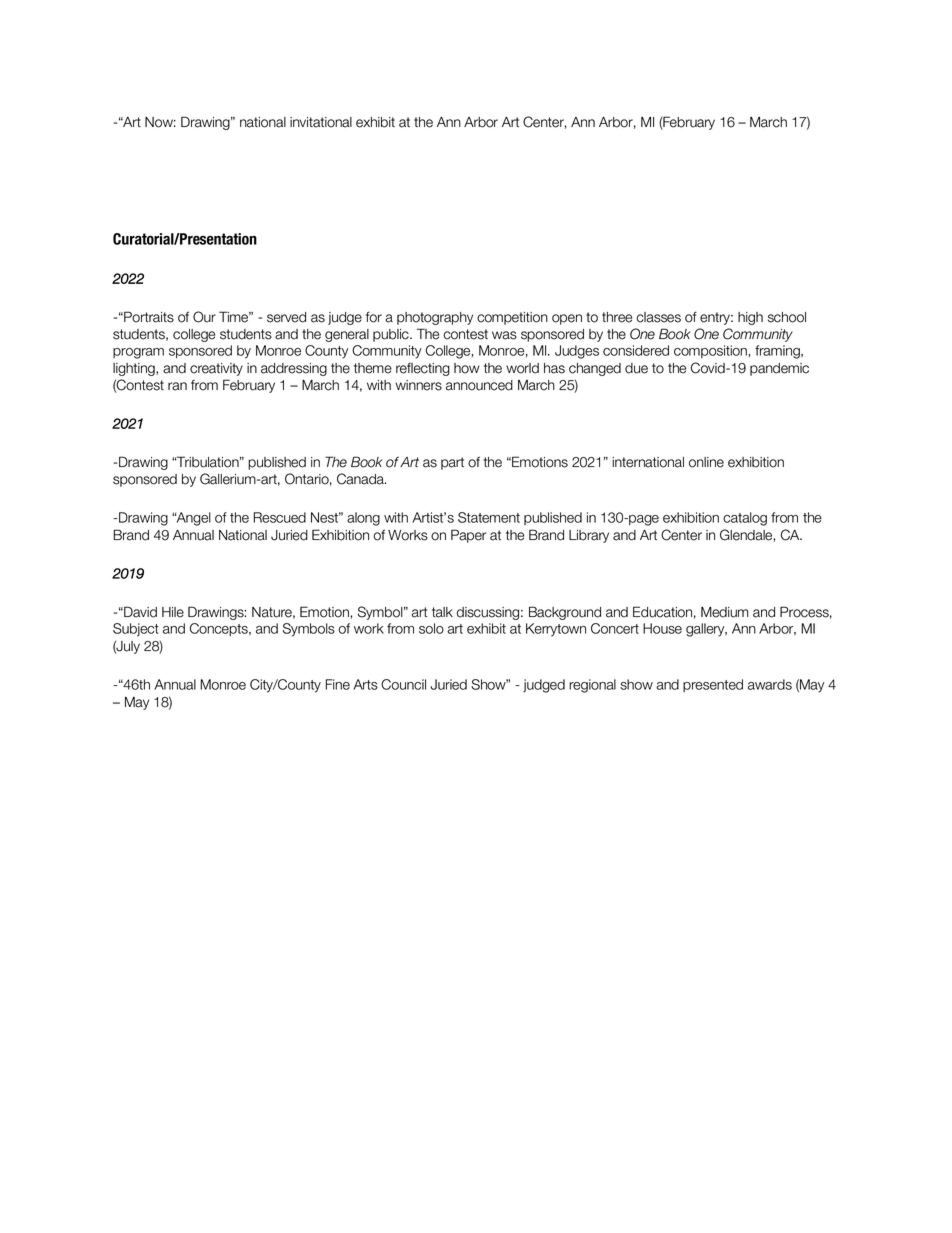 The image size is (952, 1233). What do you see at coordinates (512, 318) in the screenshot?
I see `competition` at bounding box center [512, 318].
